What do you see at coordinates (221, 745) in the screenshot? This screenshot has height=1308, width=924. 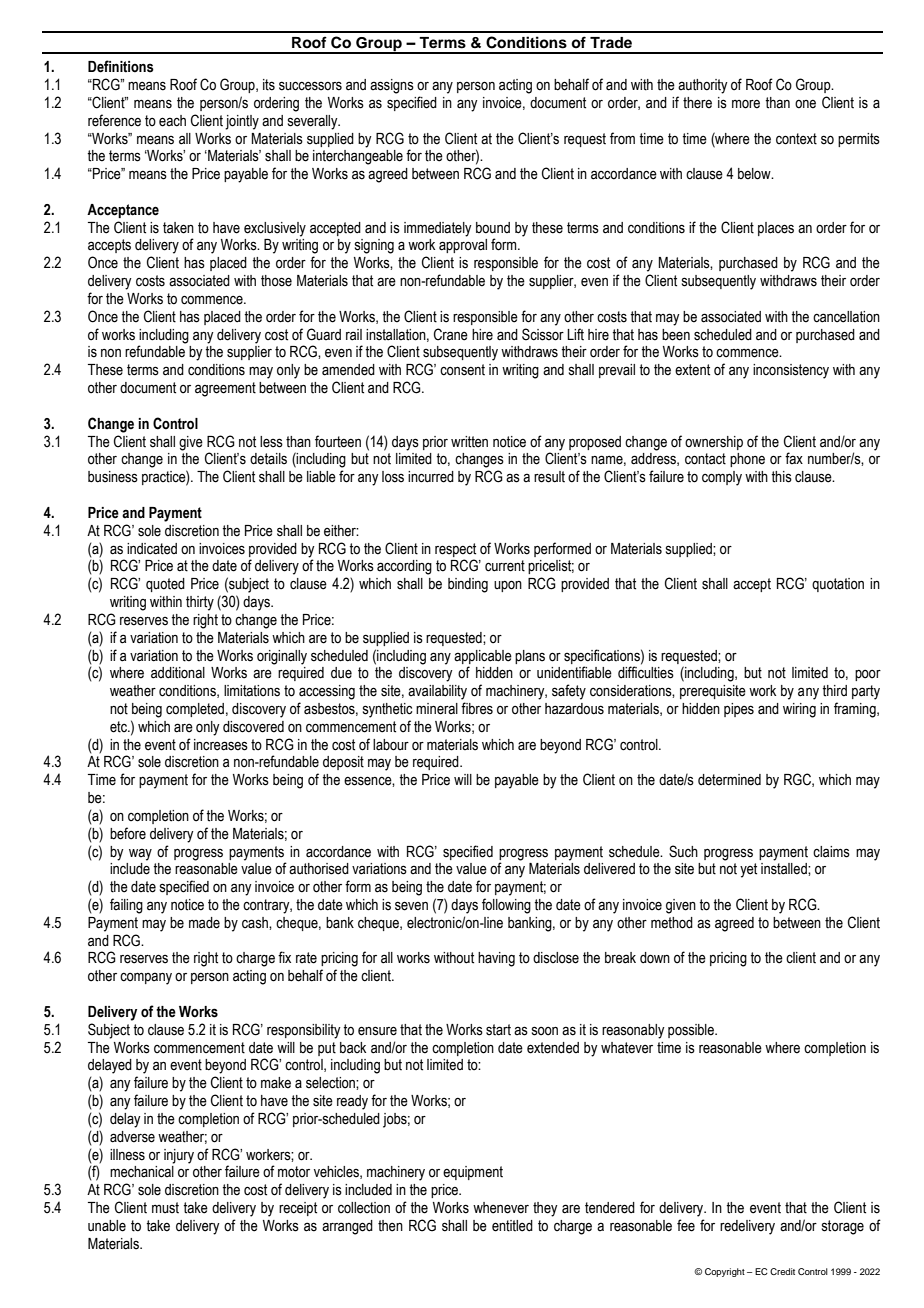 I see `increases` at bounding box center [221, 745].
